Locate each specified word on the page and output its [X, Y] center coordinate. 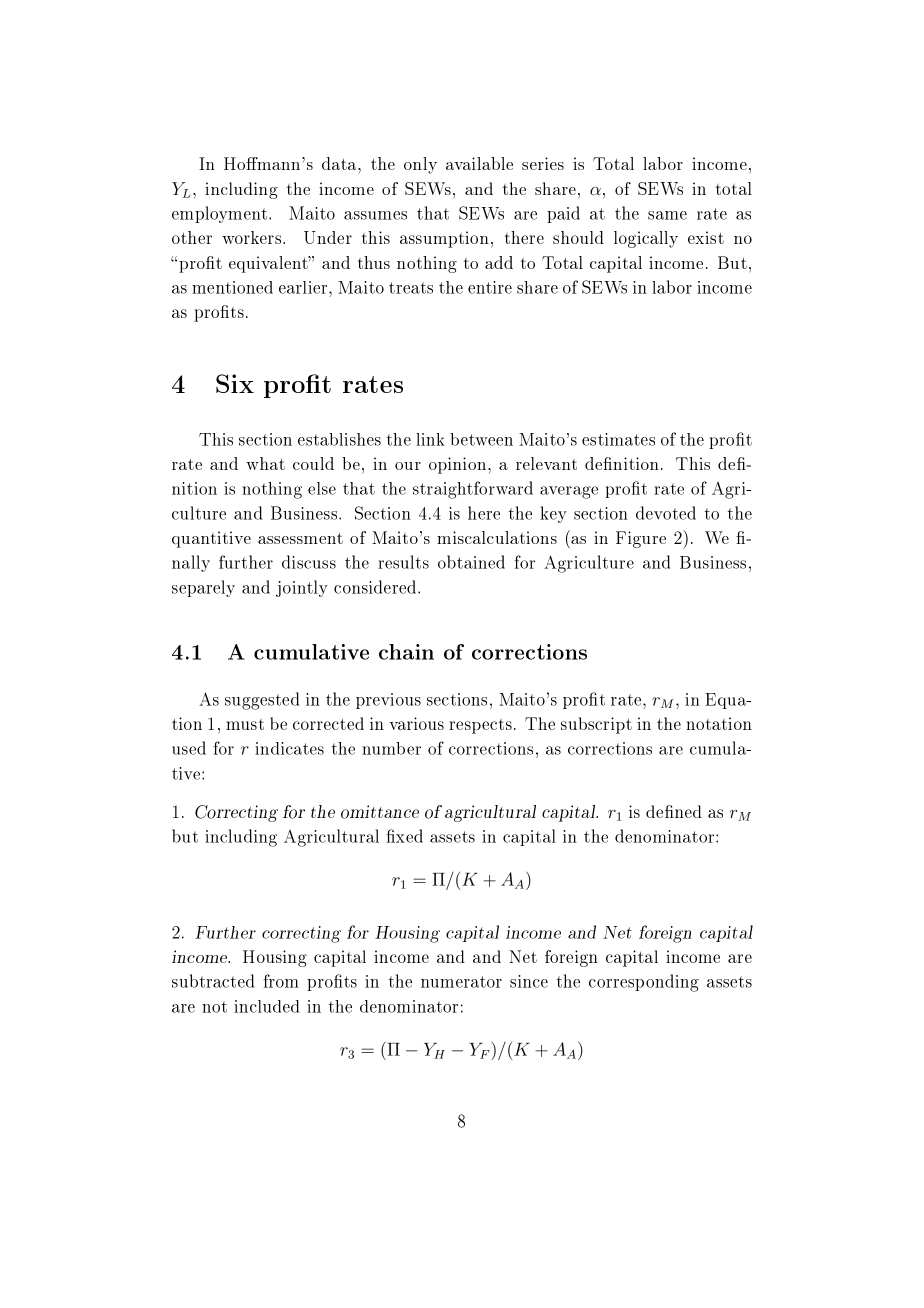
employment [221, 214]
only [420, 165]
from [281, 981]
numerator [461, 982]
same [667, 215]
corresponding [644, 983]
